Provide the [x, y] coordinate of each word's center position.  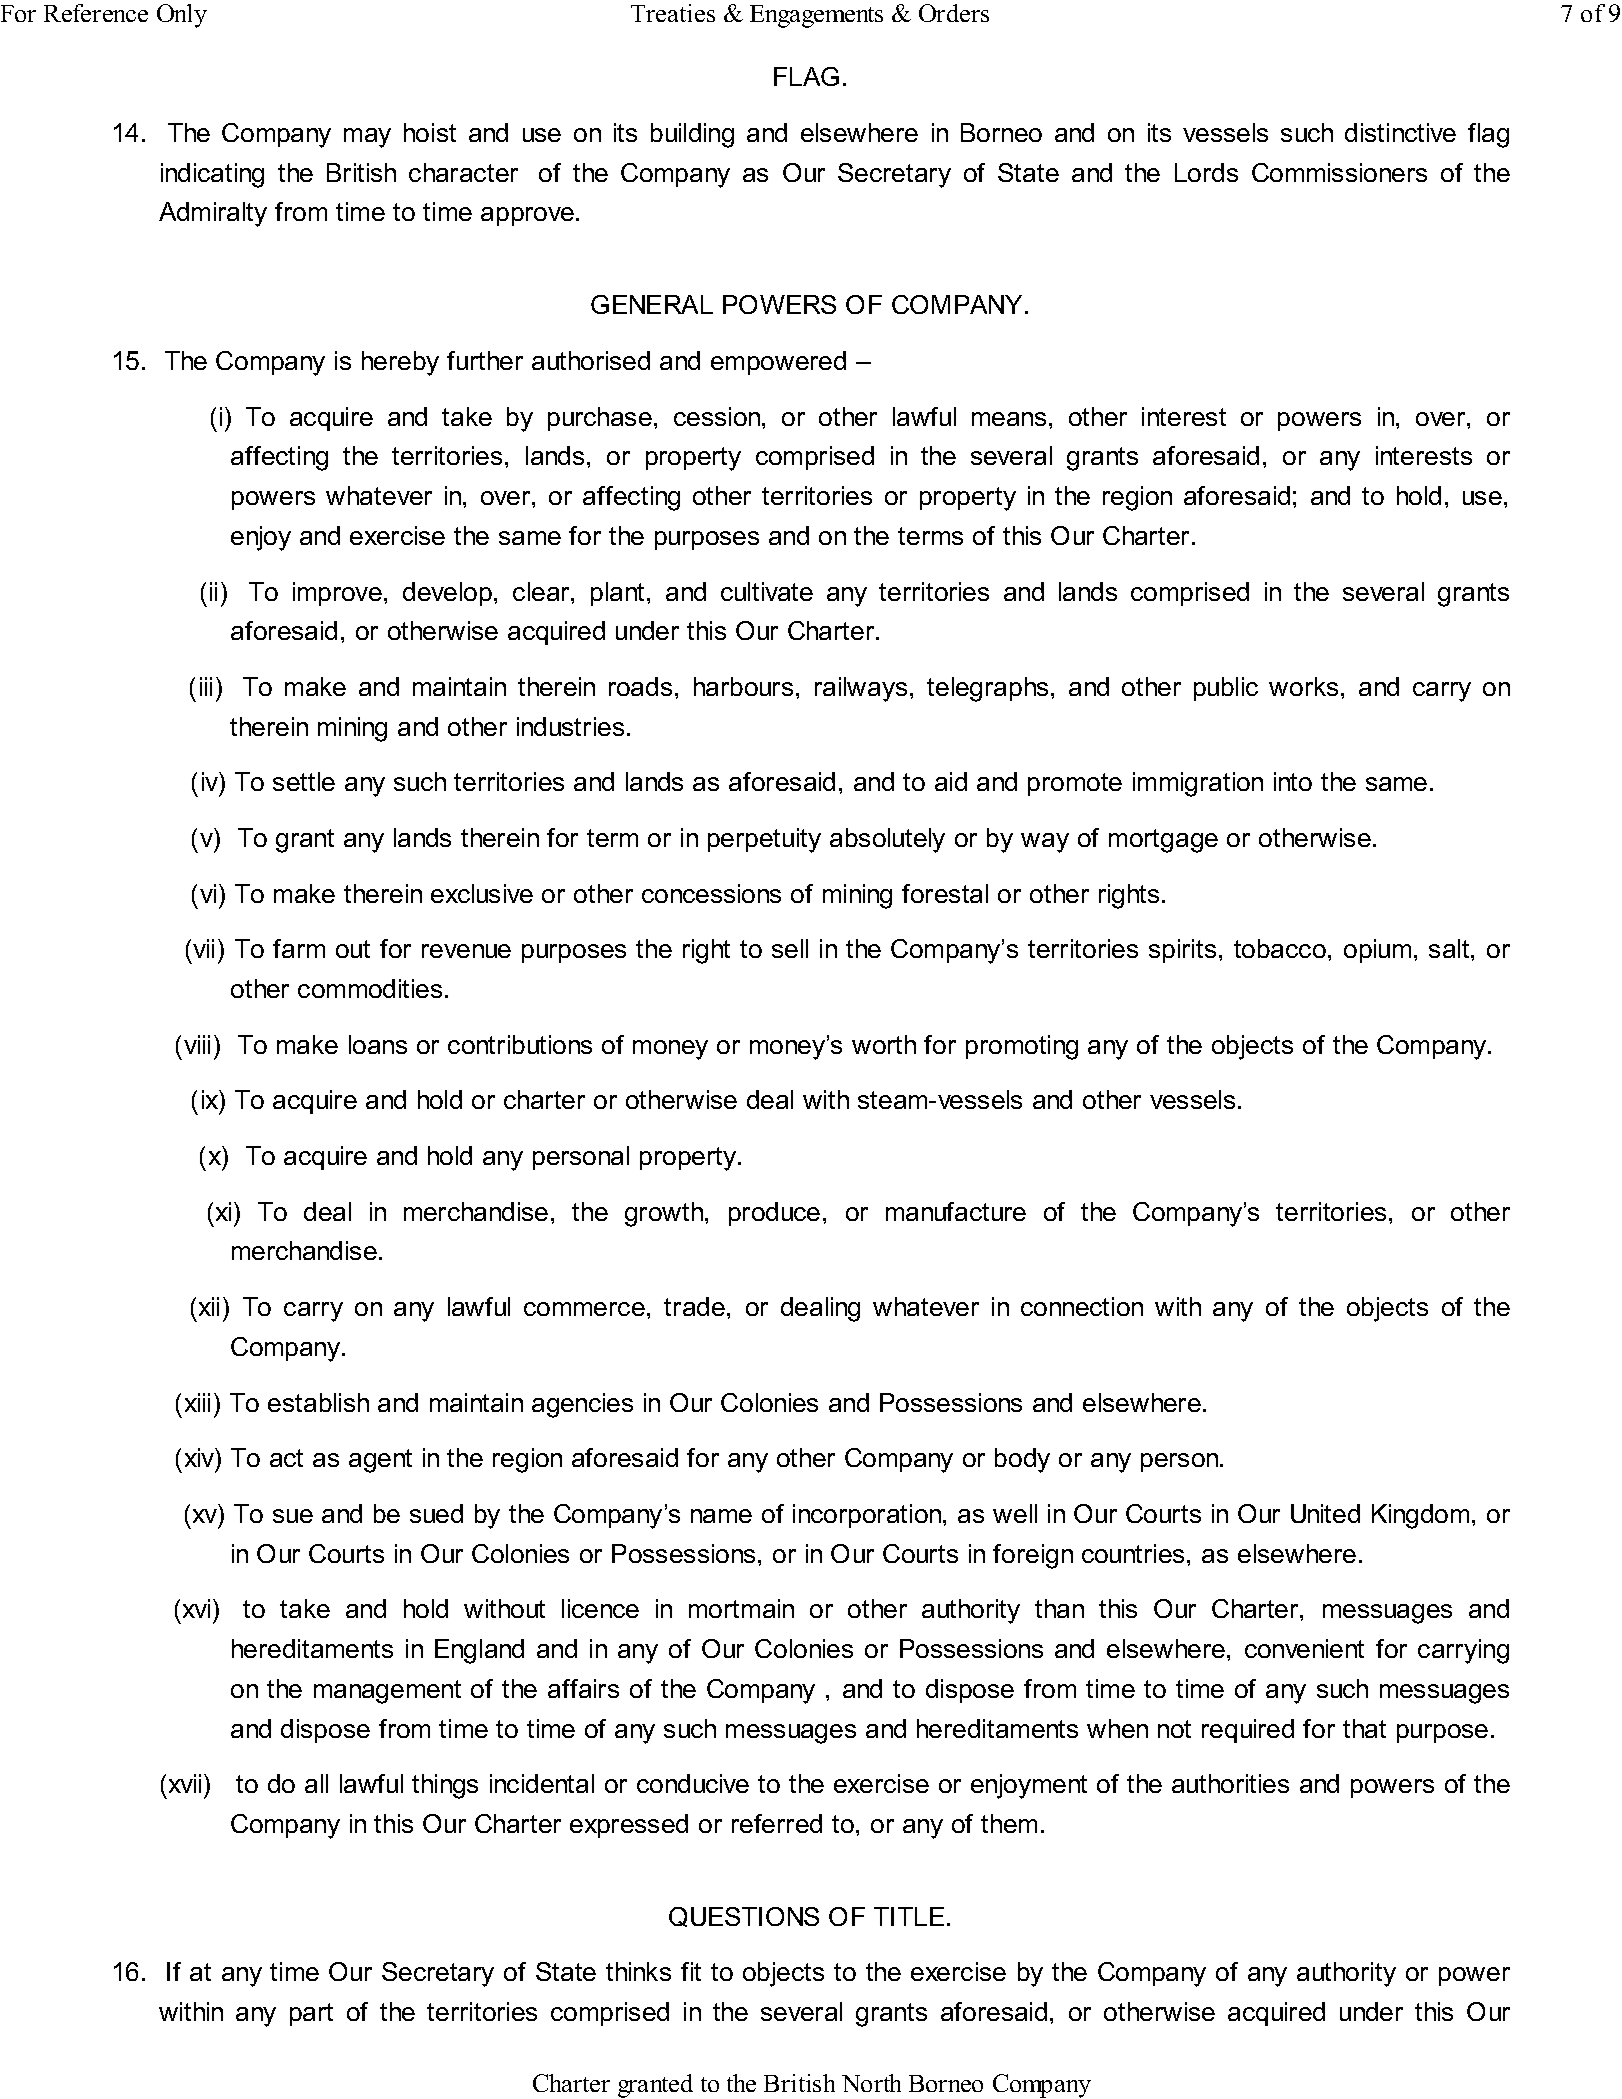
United [1325, 1513]
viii [197, 1044]
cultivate [767, 591]
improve [337, 594]
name [721, 1516]
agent [380, 1461]
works [1303, 686]
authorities [1230, 1783]
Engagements [816, 16]
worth [884, 1044]
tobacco [1280, 948]
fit [691, 1971]
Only [182, 16]
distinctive [1400, 132]
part [311, 2014]
